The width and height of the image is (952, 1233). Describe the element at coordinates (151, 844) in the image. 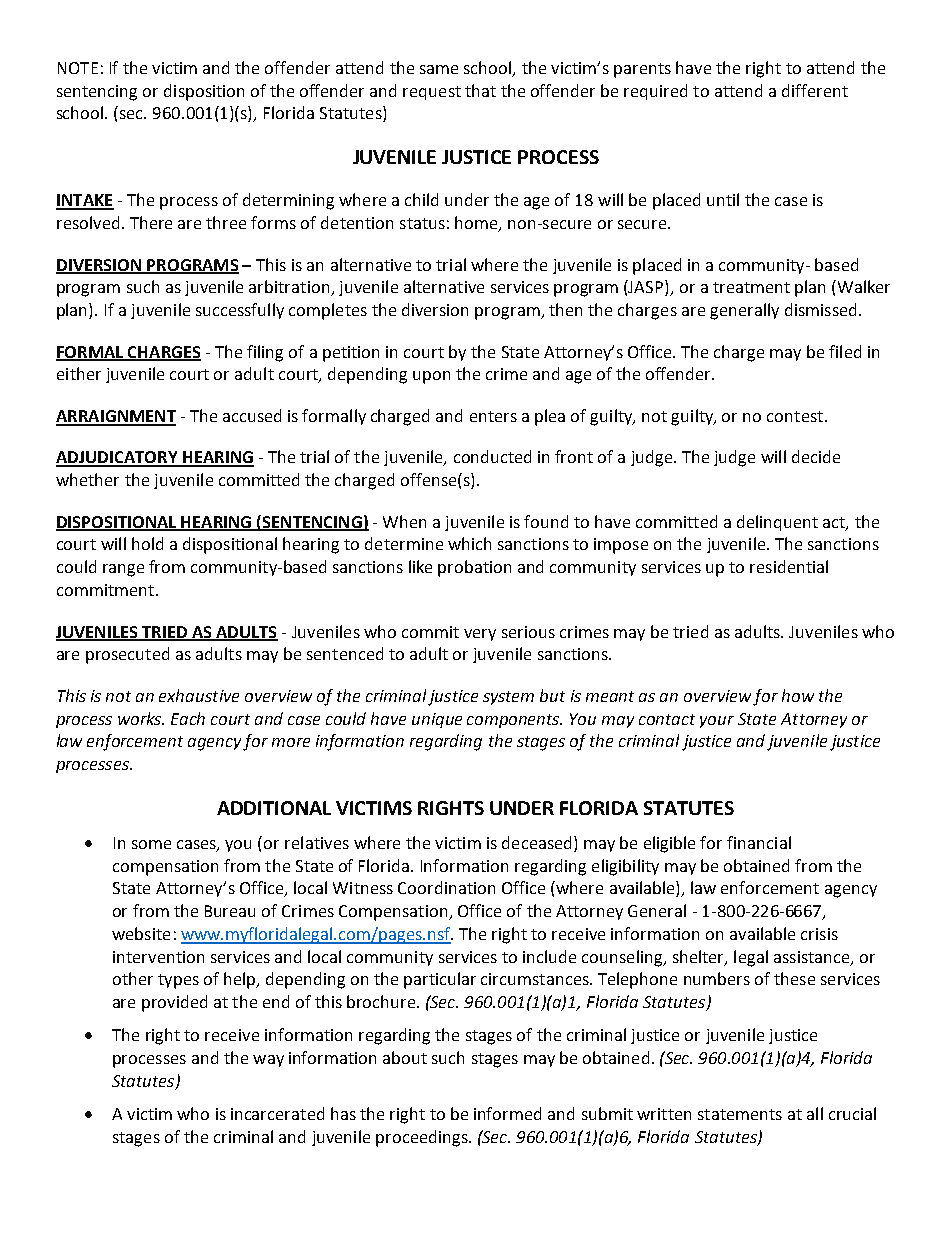

I see `some` at that location.
